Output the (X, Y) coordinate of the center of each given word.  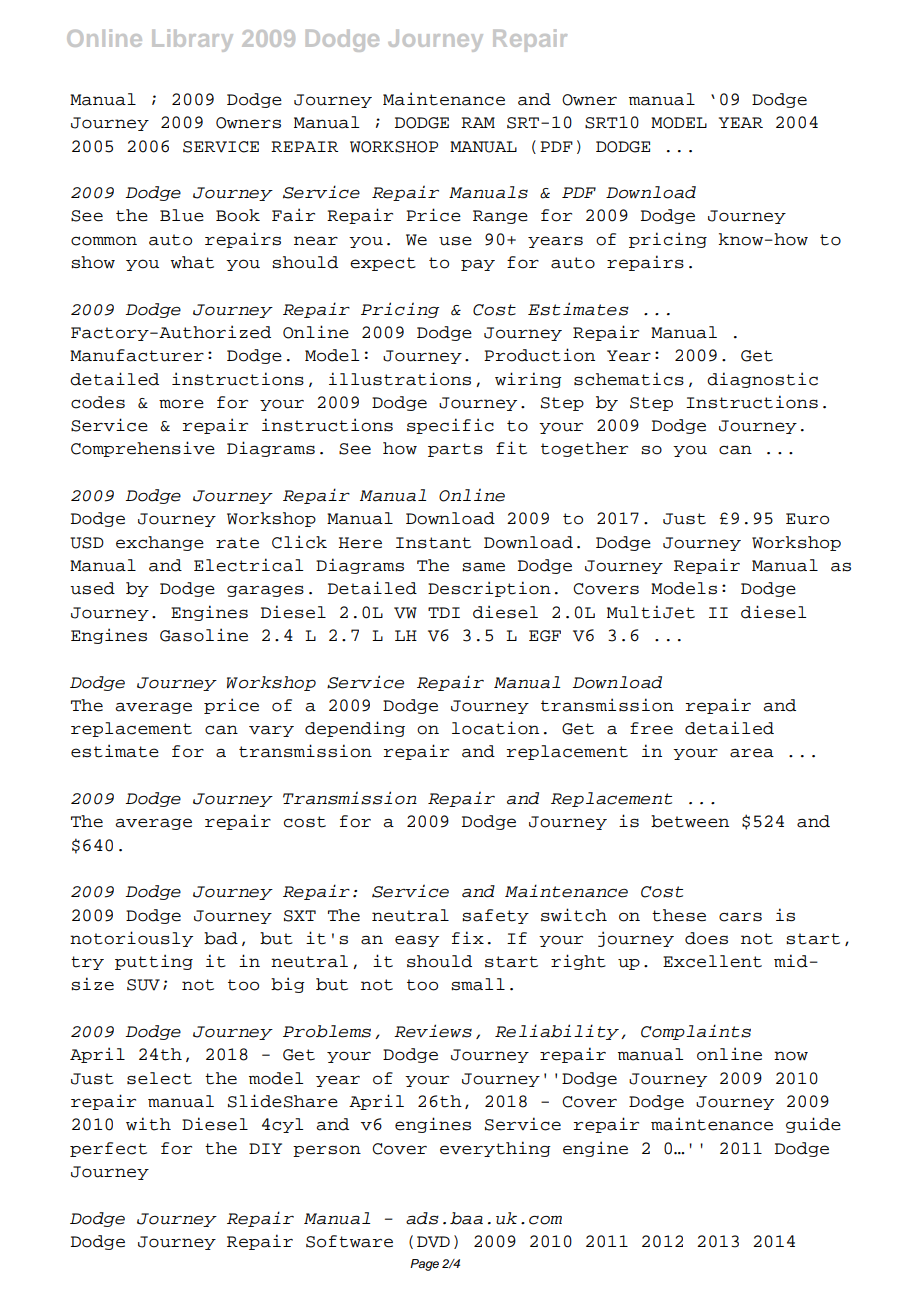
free (651, 728)
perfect (108, 1149)
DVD (433, 1242)
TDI (444, 612)
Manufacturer (137, 355)
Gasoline (204, 635)
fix (468, 937)
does (706, 938)
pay (478, 265)
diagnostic (762, 380)
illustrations (400, 379)
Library (192, 40)
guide (813, 1125)
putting (154, 962)
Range (500, 217)
